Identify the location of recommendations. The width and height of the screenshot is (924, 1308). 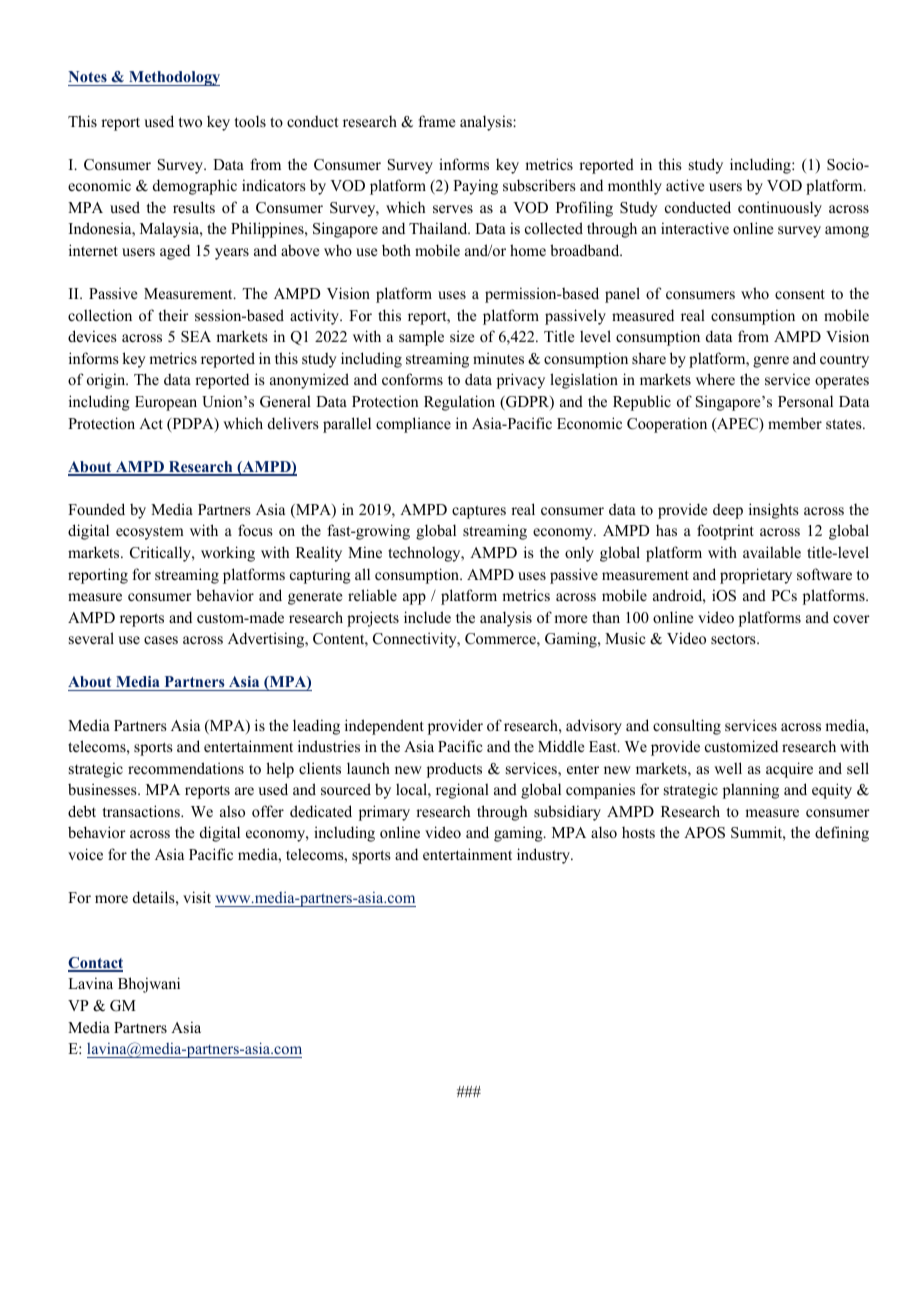
(186, 768).
